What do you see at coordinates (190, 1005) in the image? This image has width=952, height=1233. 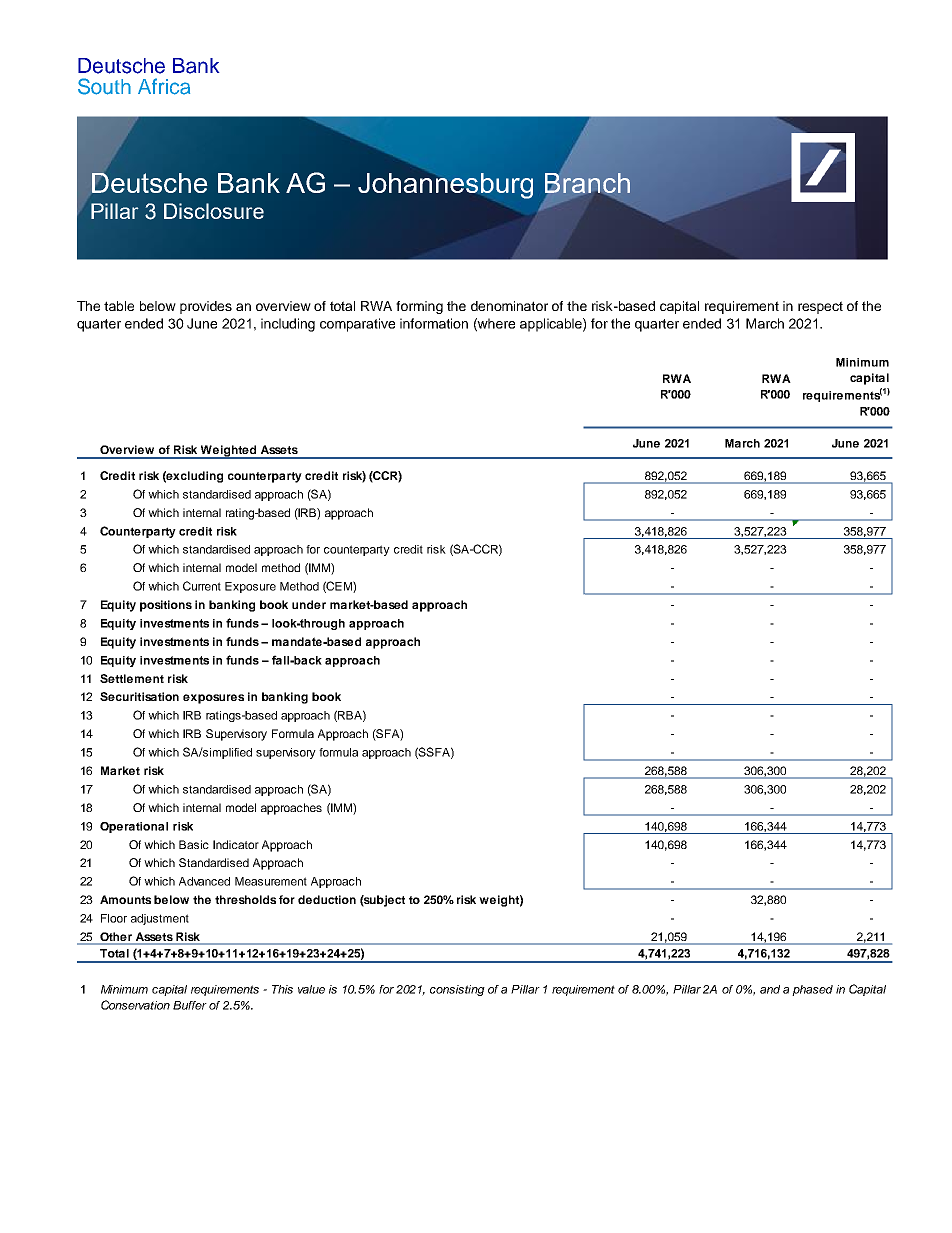 I see `Buffer` at bounding box center [190, 1005].
